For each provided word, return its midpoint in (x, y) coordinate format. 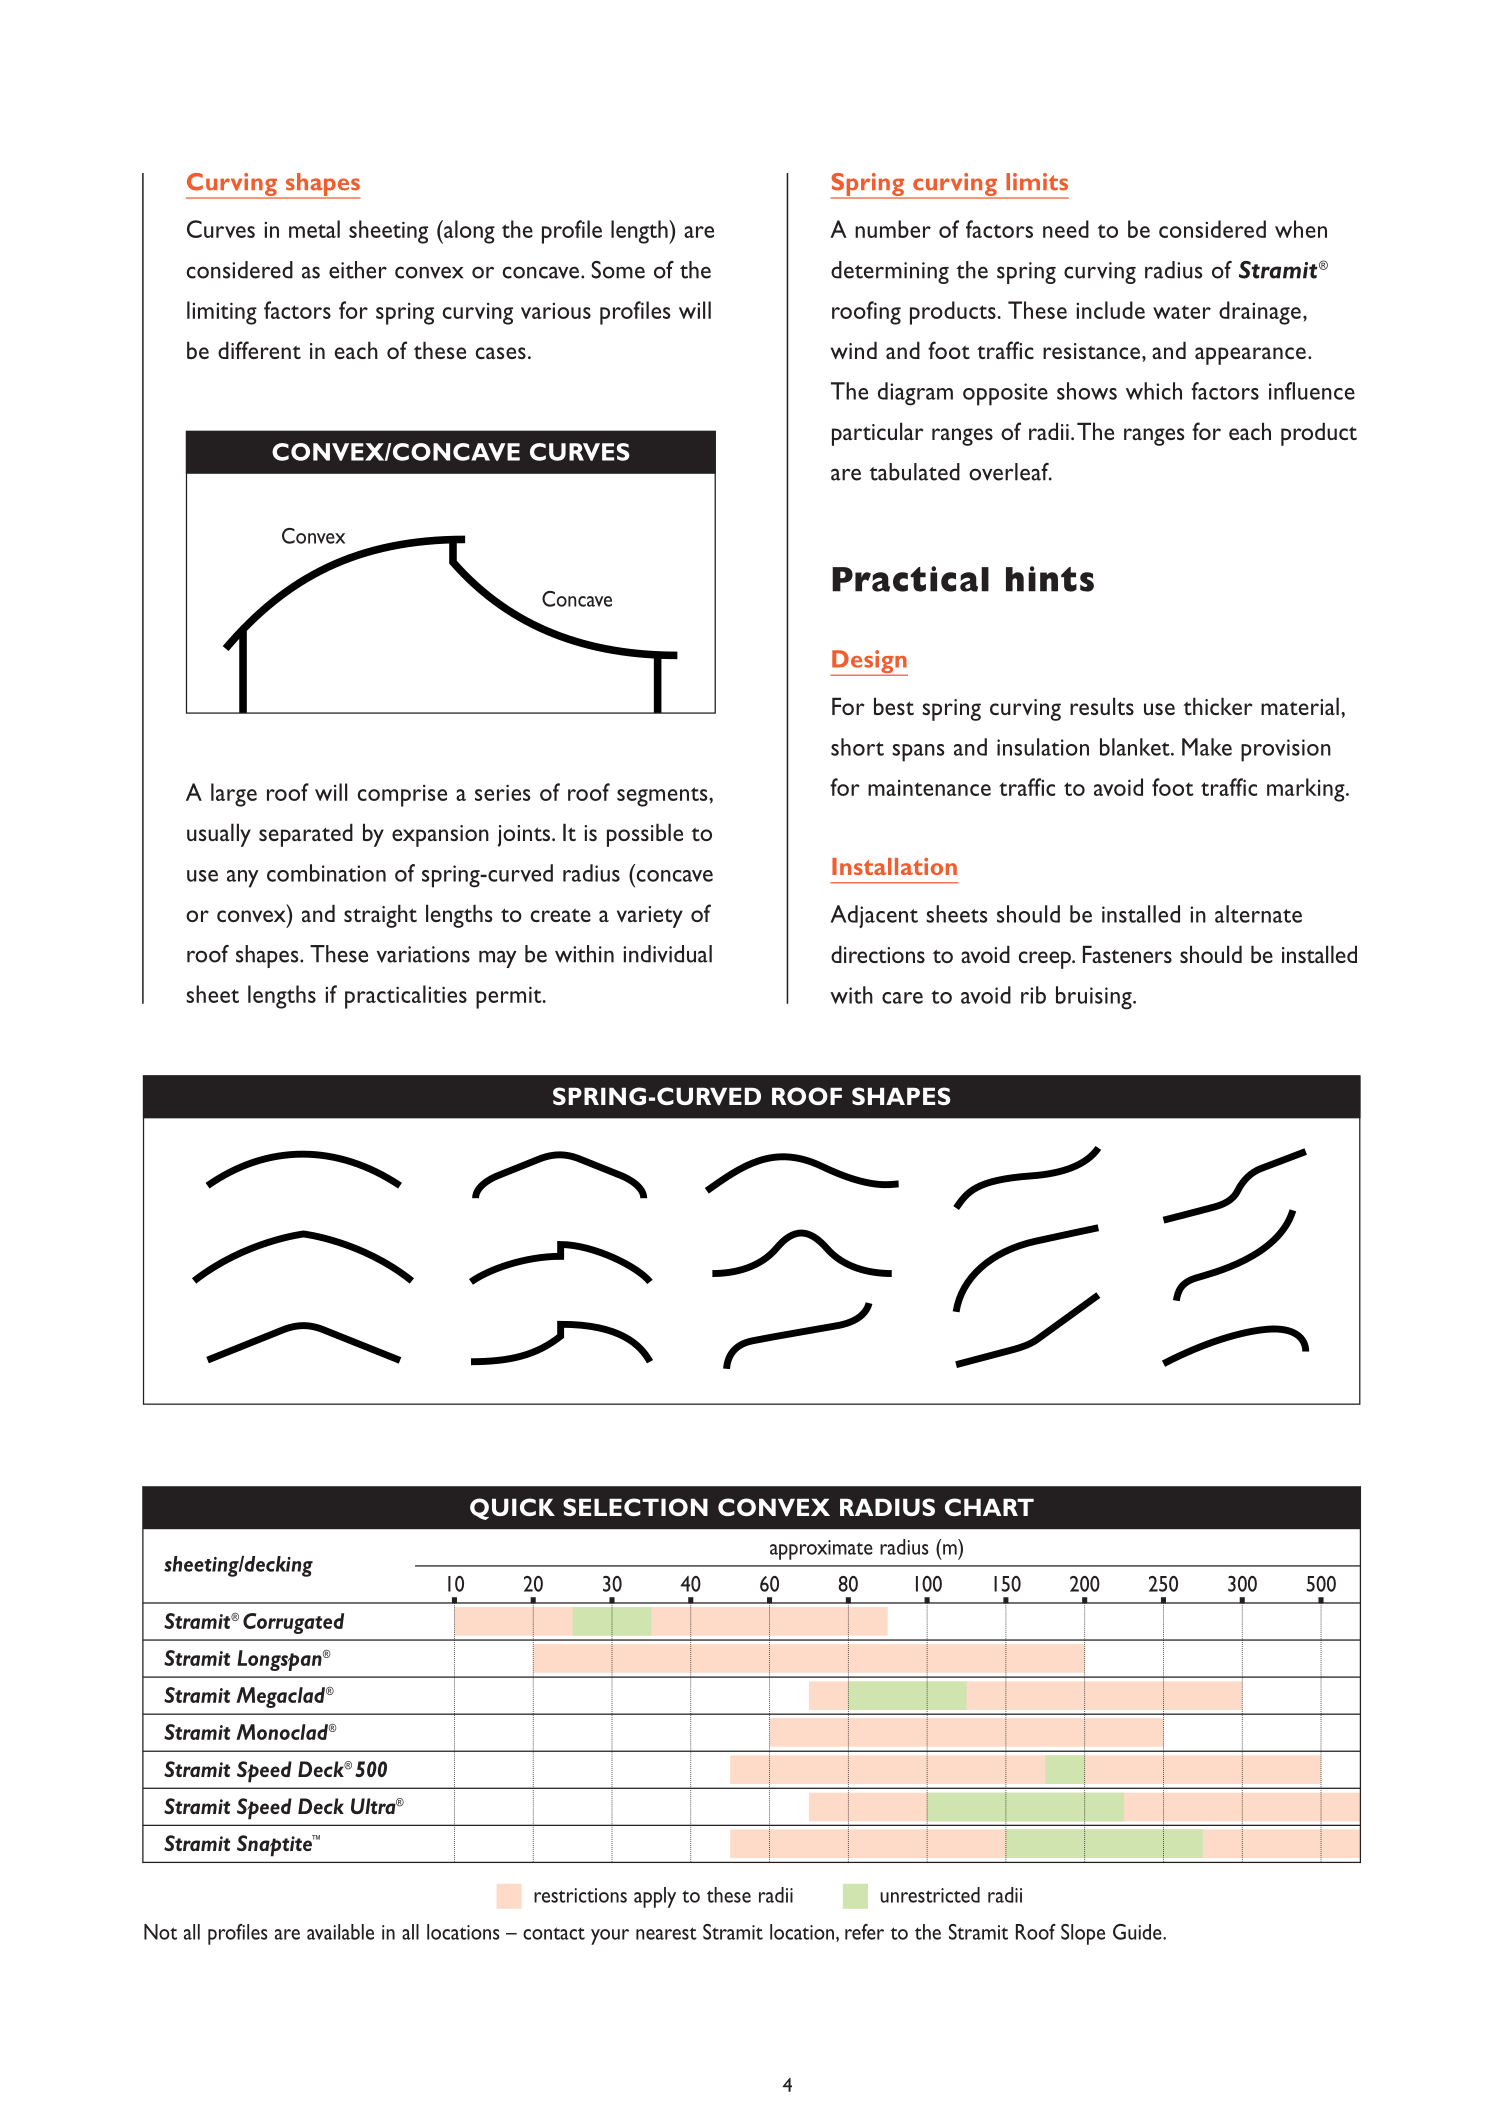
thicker (1218, 706)
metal (314, 229)
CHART (989, 1507)
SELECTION (635, 1507)
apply (655, 1897)
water (1182, 312)
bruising (1095, 998)
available (340, 1932)
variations (423, 954)
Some (618, 270)
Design (869, 663)
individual (667, 954)
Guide (1138, 1932)
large (234, 795)
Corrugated (293, 1623)
